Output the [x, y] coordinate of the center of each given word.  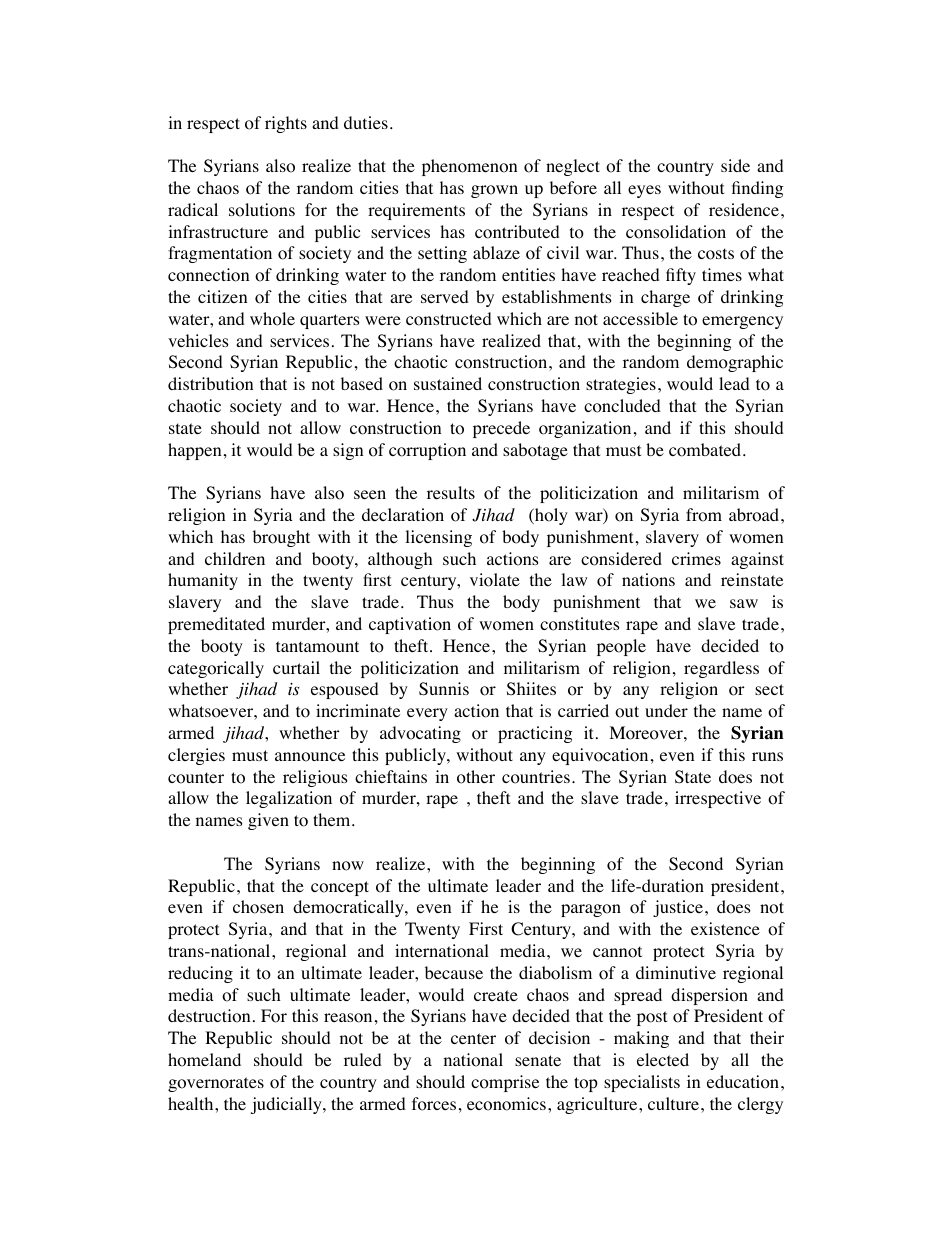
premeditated [216, 625]
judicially [287, 1105]
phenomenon [469, 167]
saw [744, 603]
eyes [644, 191]
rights [286, 124]
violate [495, 580]
